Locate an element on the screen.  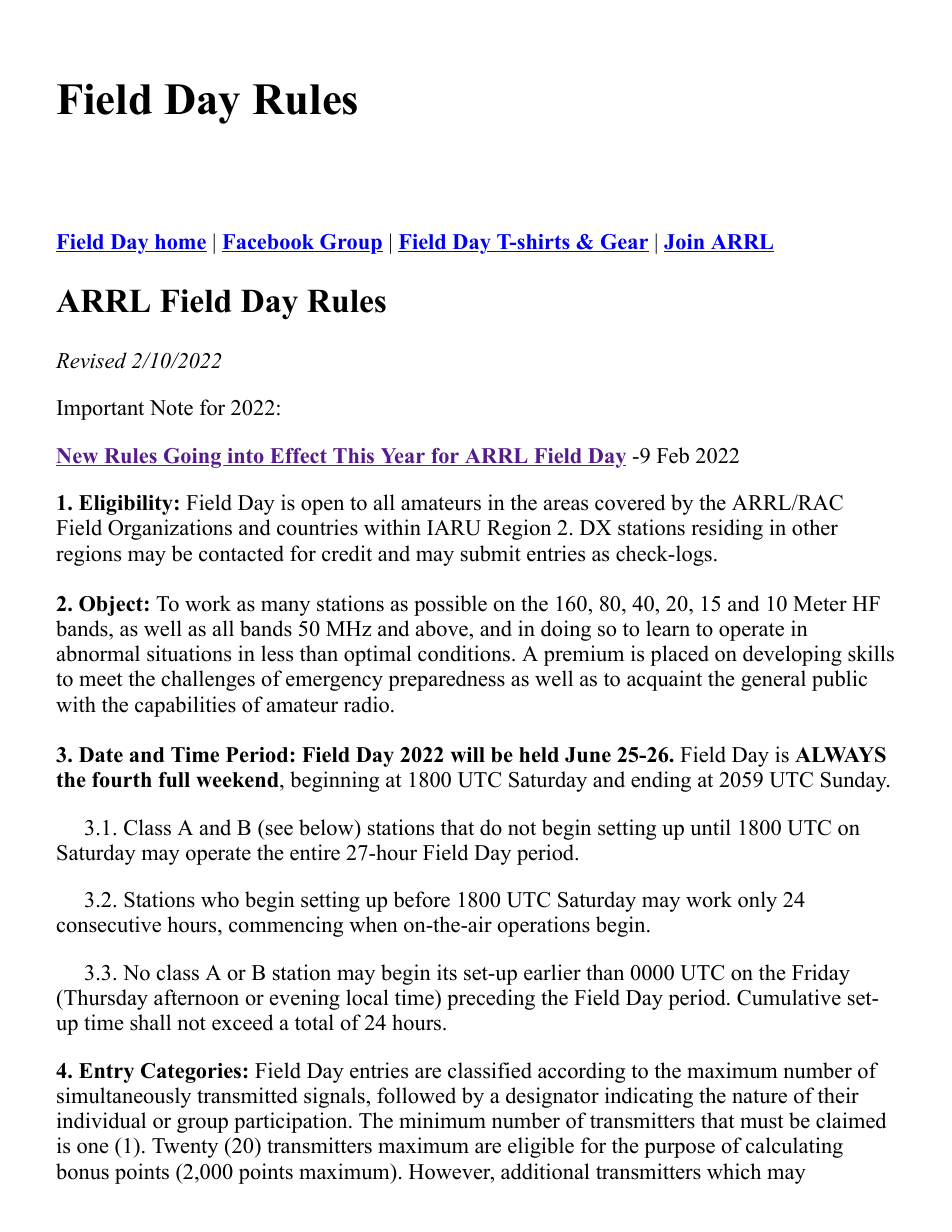
Gear is located at coordinates (623, 243).
